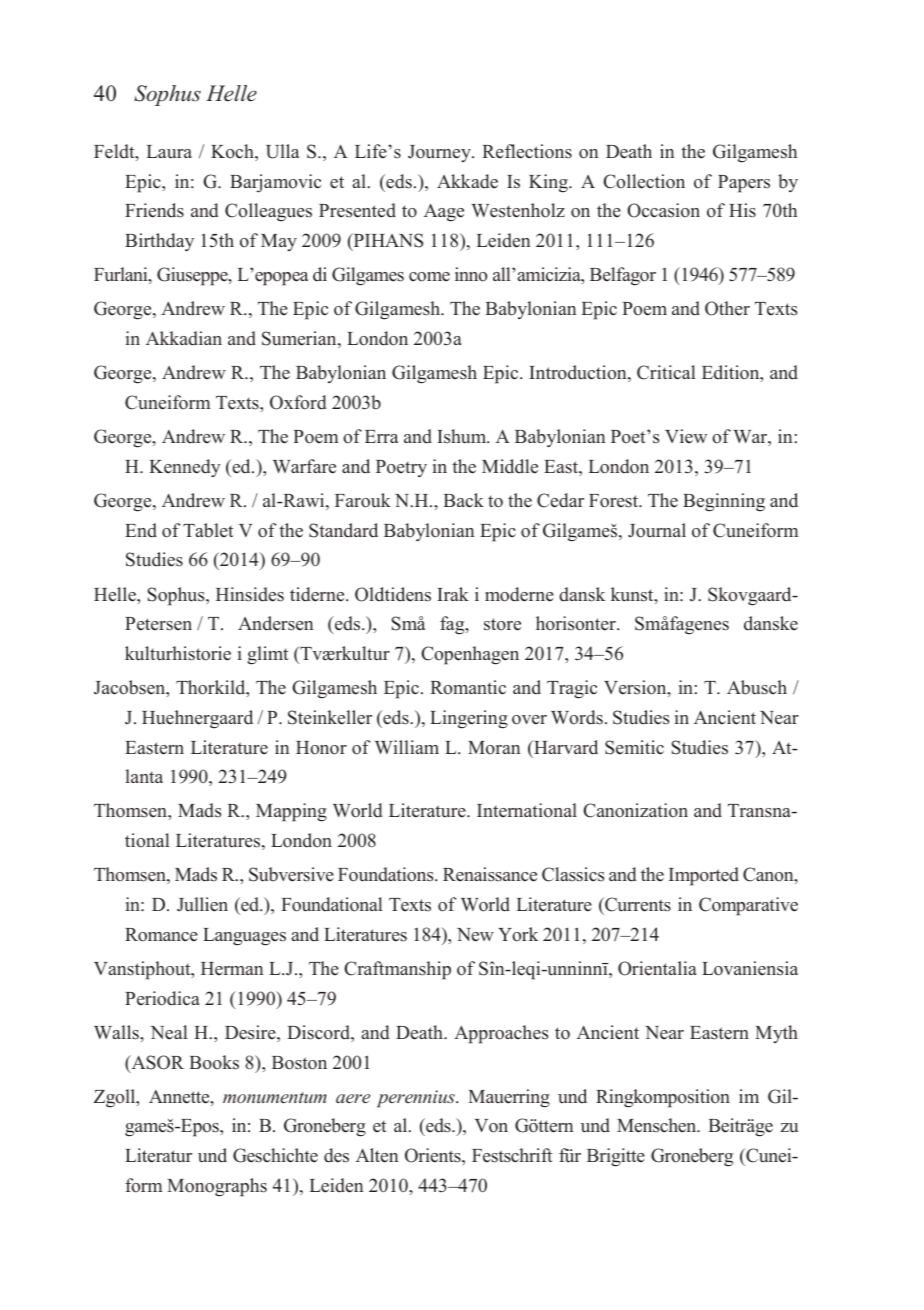 This screenshot has width=924, height=1310. What do you see at coordinates (214, 1062) in the screenshot?
I see `Books` at bounding box center [214, 1062].
